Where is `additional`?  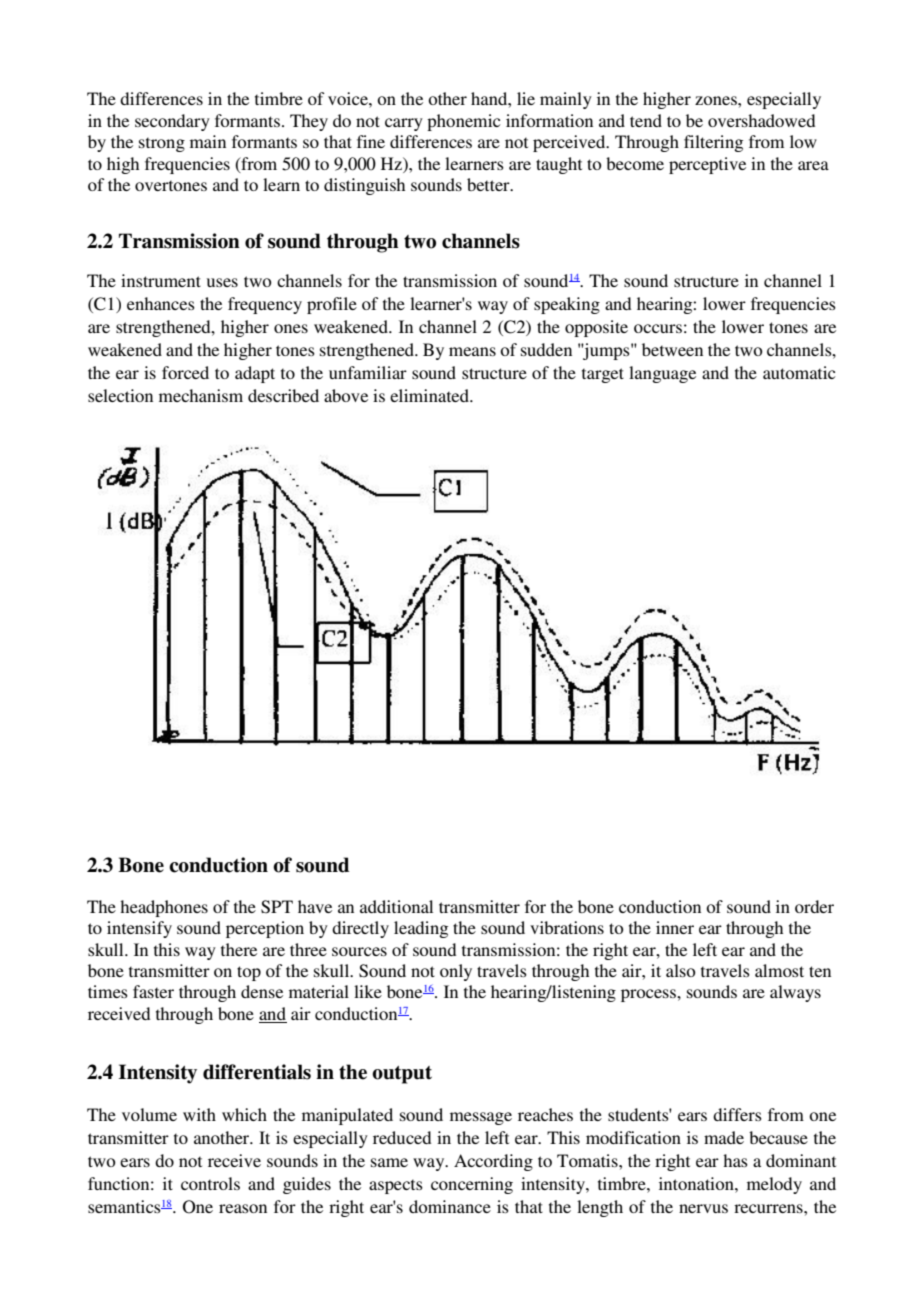
additional is located at coordinates (396, 906).
